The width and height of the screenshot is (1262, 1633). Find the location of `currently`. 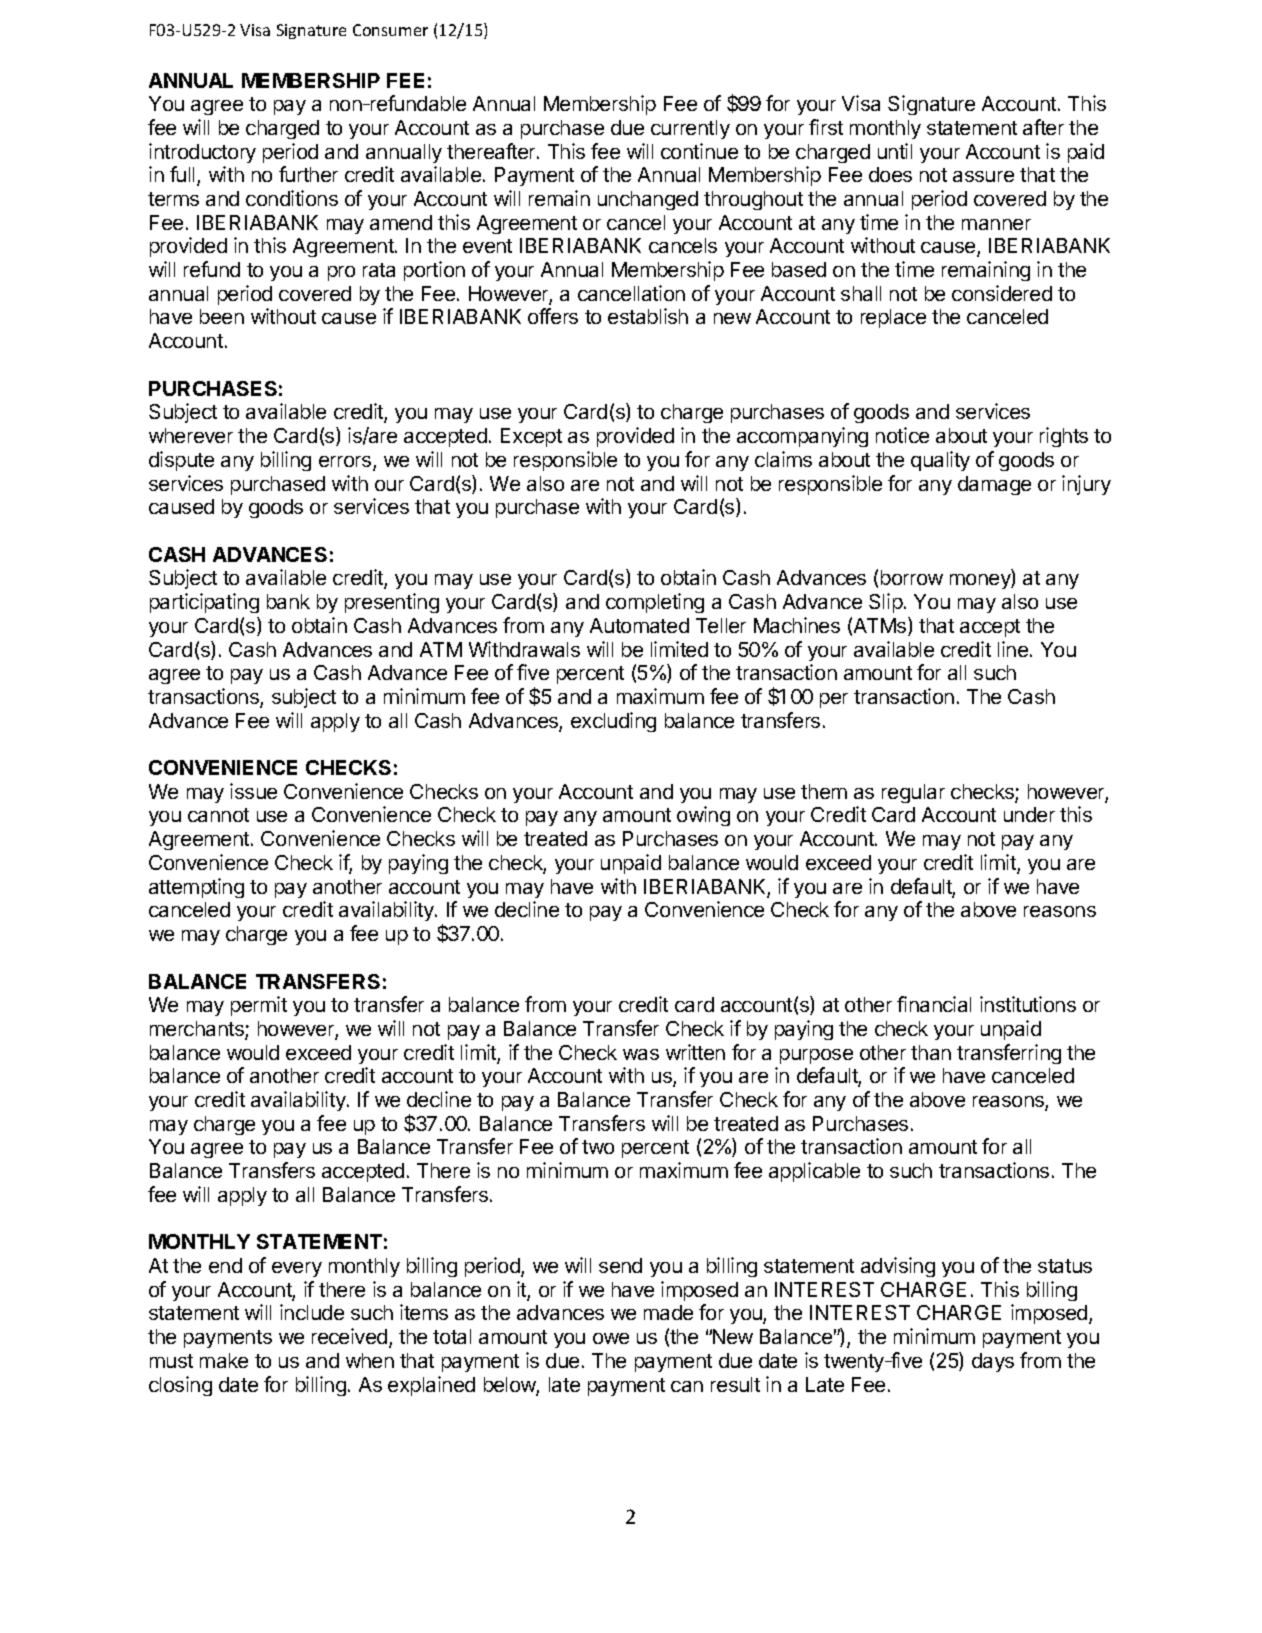

currently is located at coordinates (690, 129).
